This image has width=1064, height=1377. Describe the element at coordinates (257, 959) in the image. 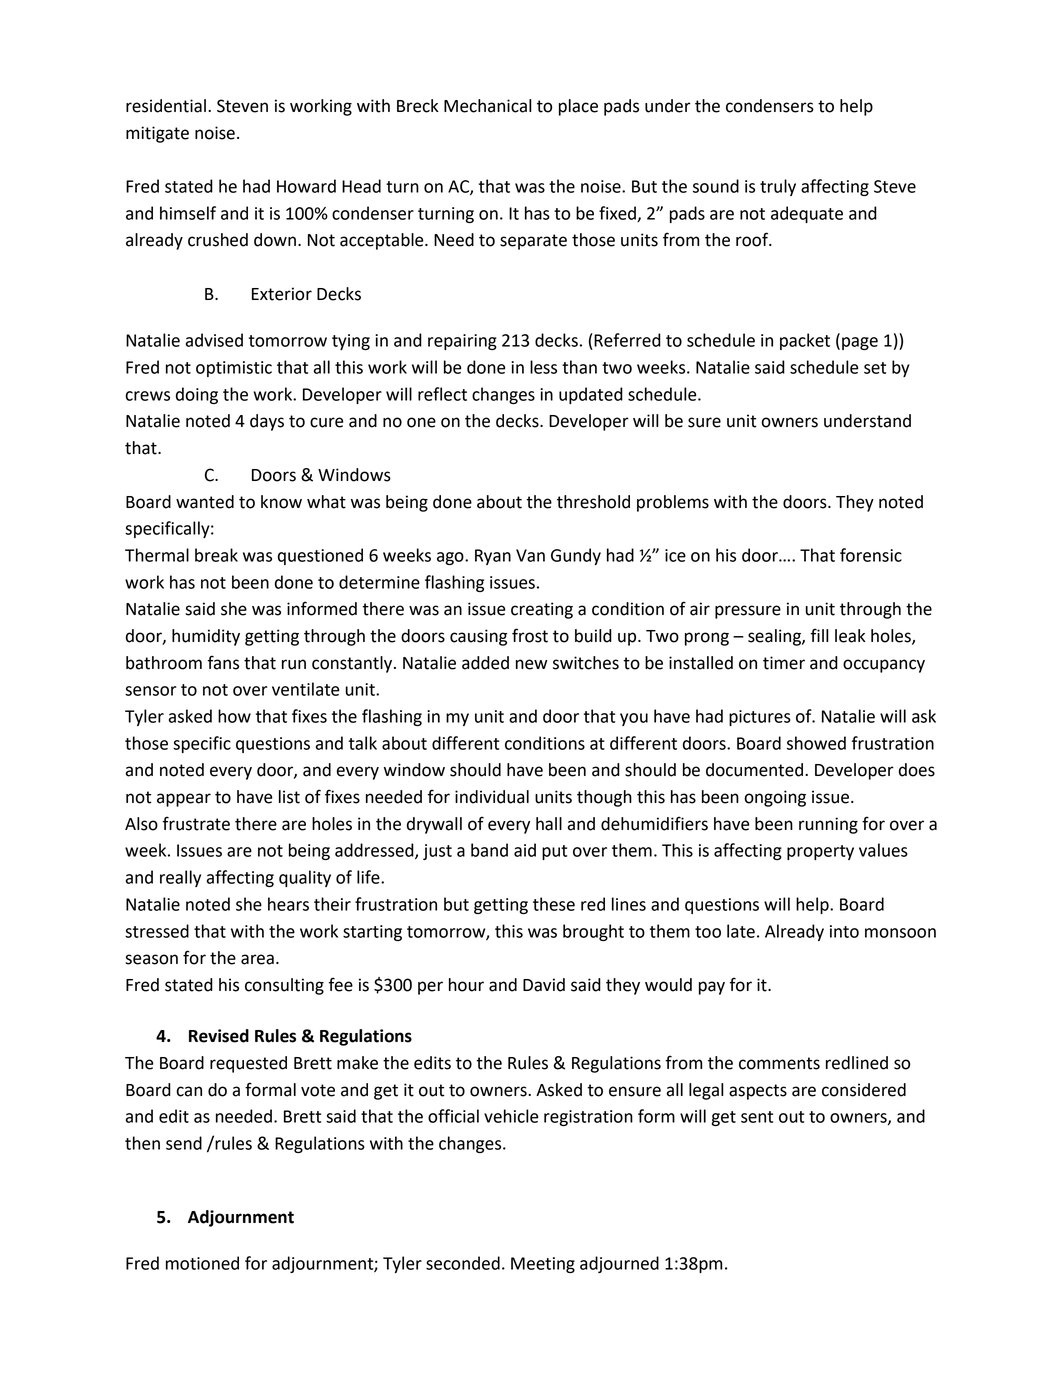

I see `area` at that location.
